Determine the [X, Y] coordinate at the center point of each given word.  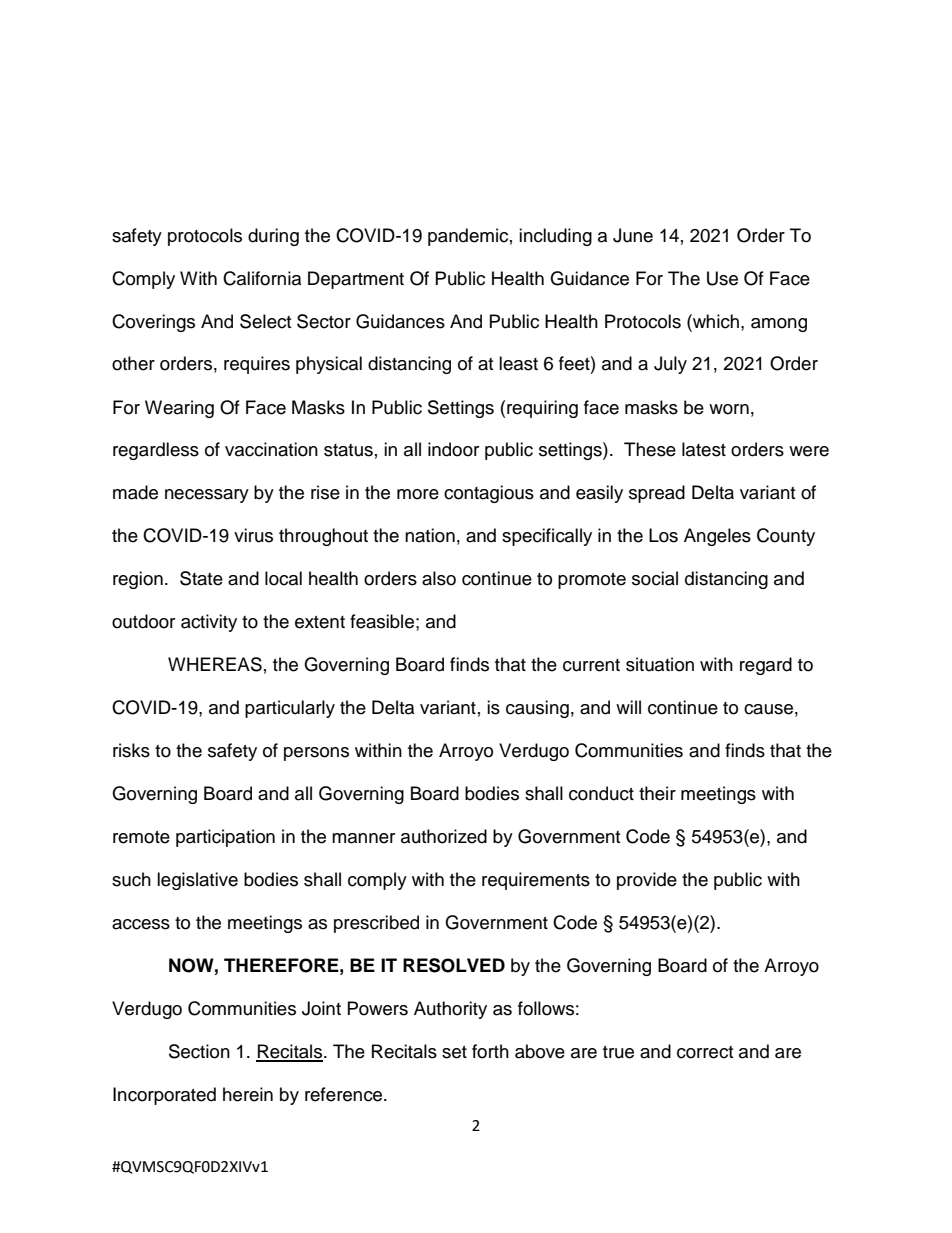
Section [199, 1051]
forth [490, 1051]
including [555, 237]
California [262, 278]
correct [705, 1052]
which [716, 321]
